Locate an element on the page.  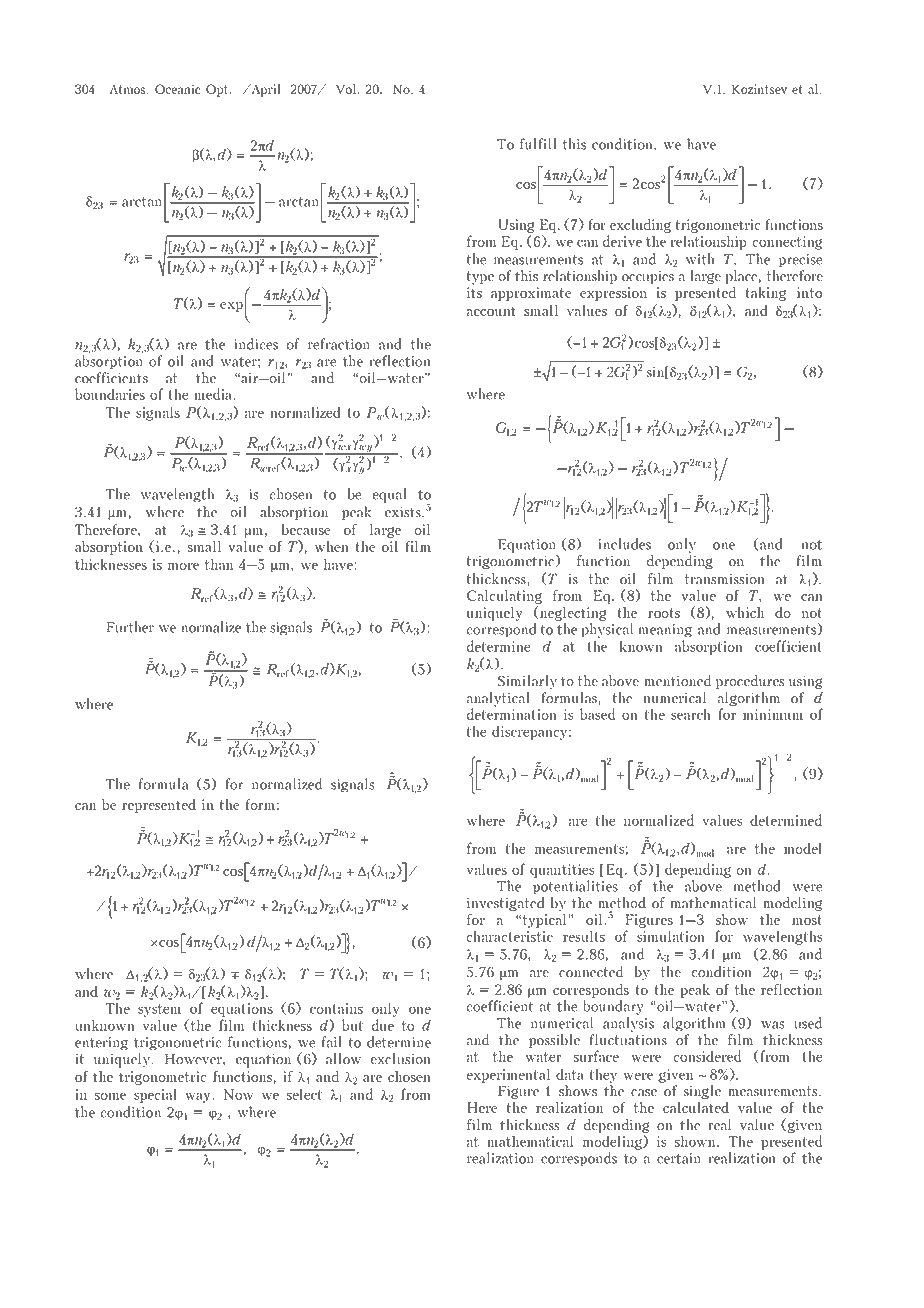
Further is located at coordinates (130, 627).
